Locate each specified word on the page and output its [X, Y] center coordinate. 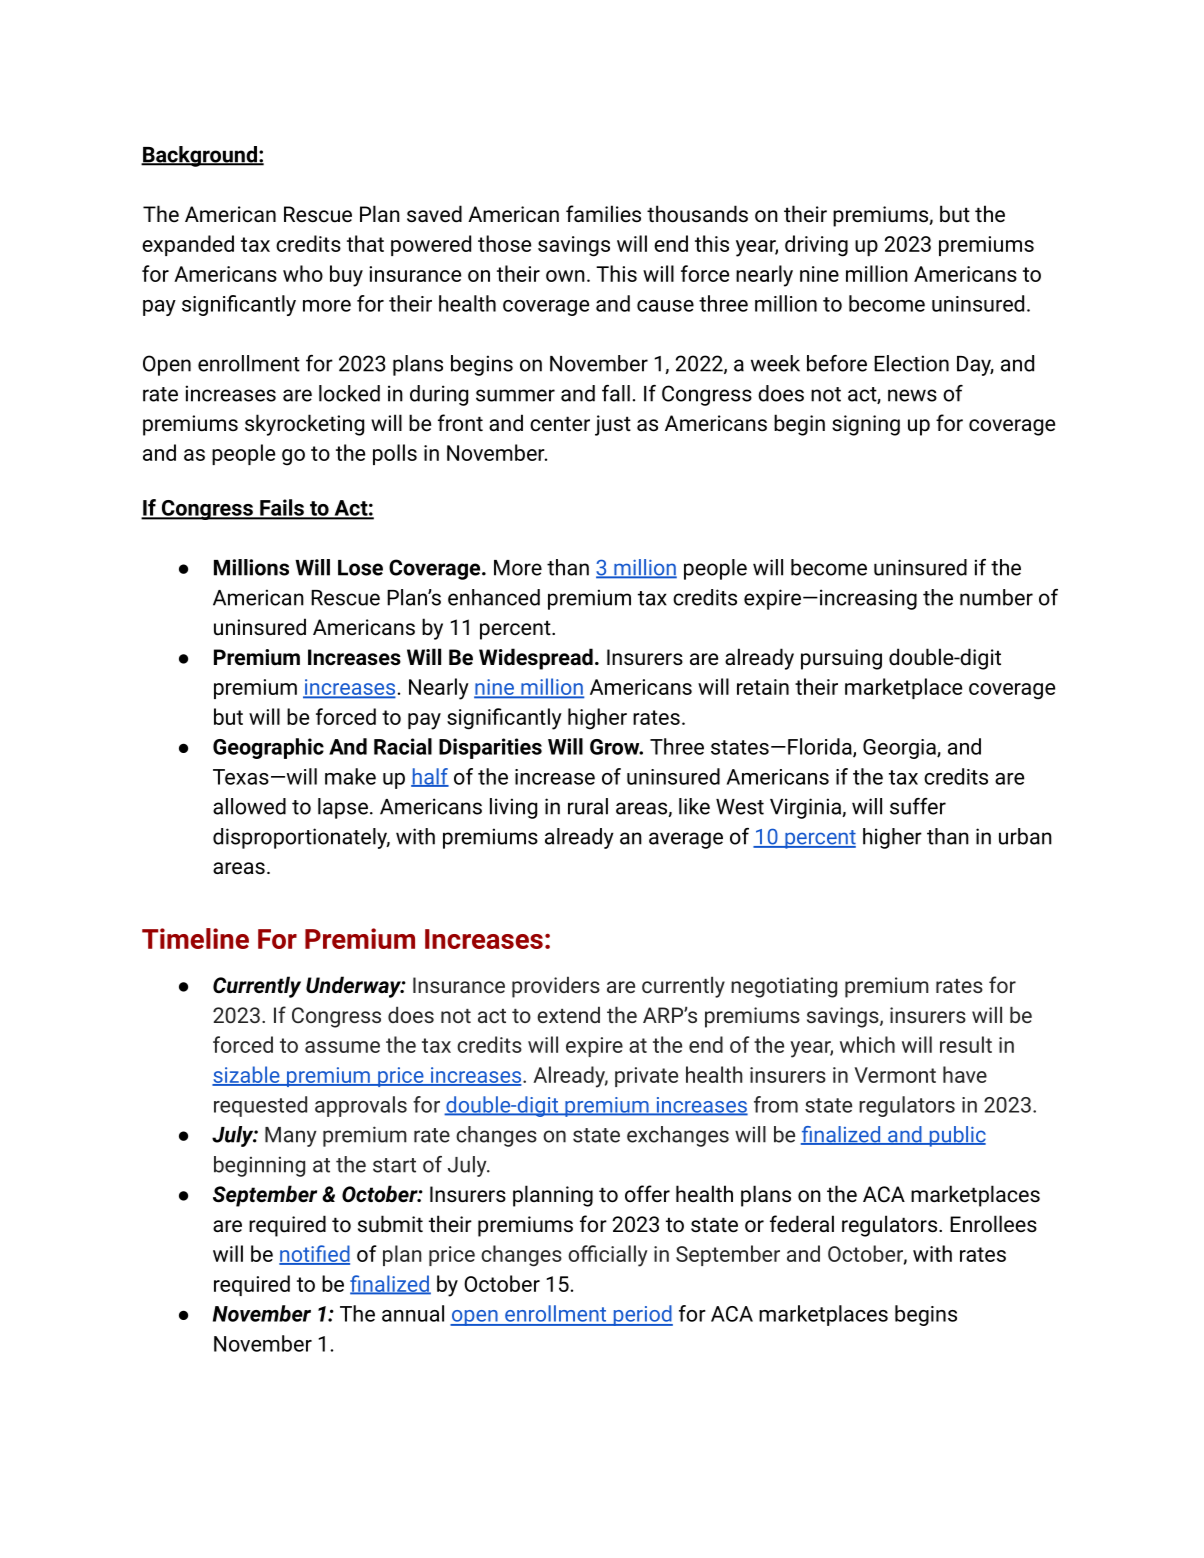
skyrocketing [304, 425]
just [613, 425]
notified [314, 1254]
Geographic [268, 748]
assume [342, 1047]
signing [866, 425]
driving [816, 246]
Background [200, 156]
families [603, 213]
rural [588, 806]
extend [568, 1014]
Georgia [900, 749]
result [966, 1044]
